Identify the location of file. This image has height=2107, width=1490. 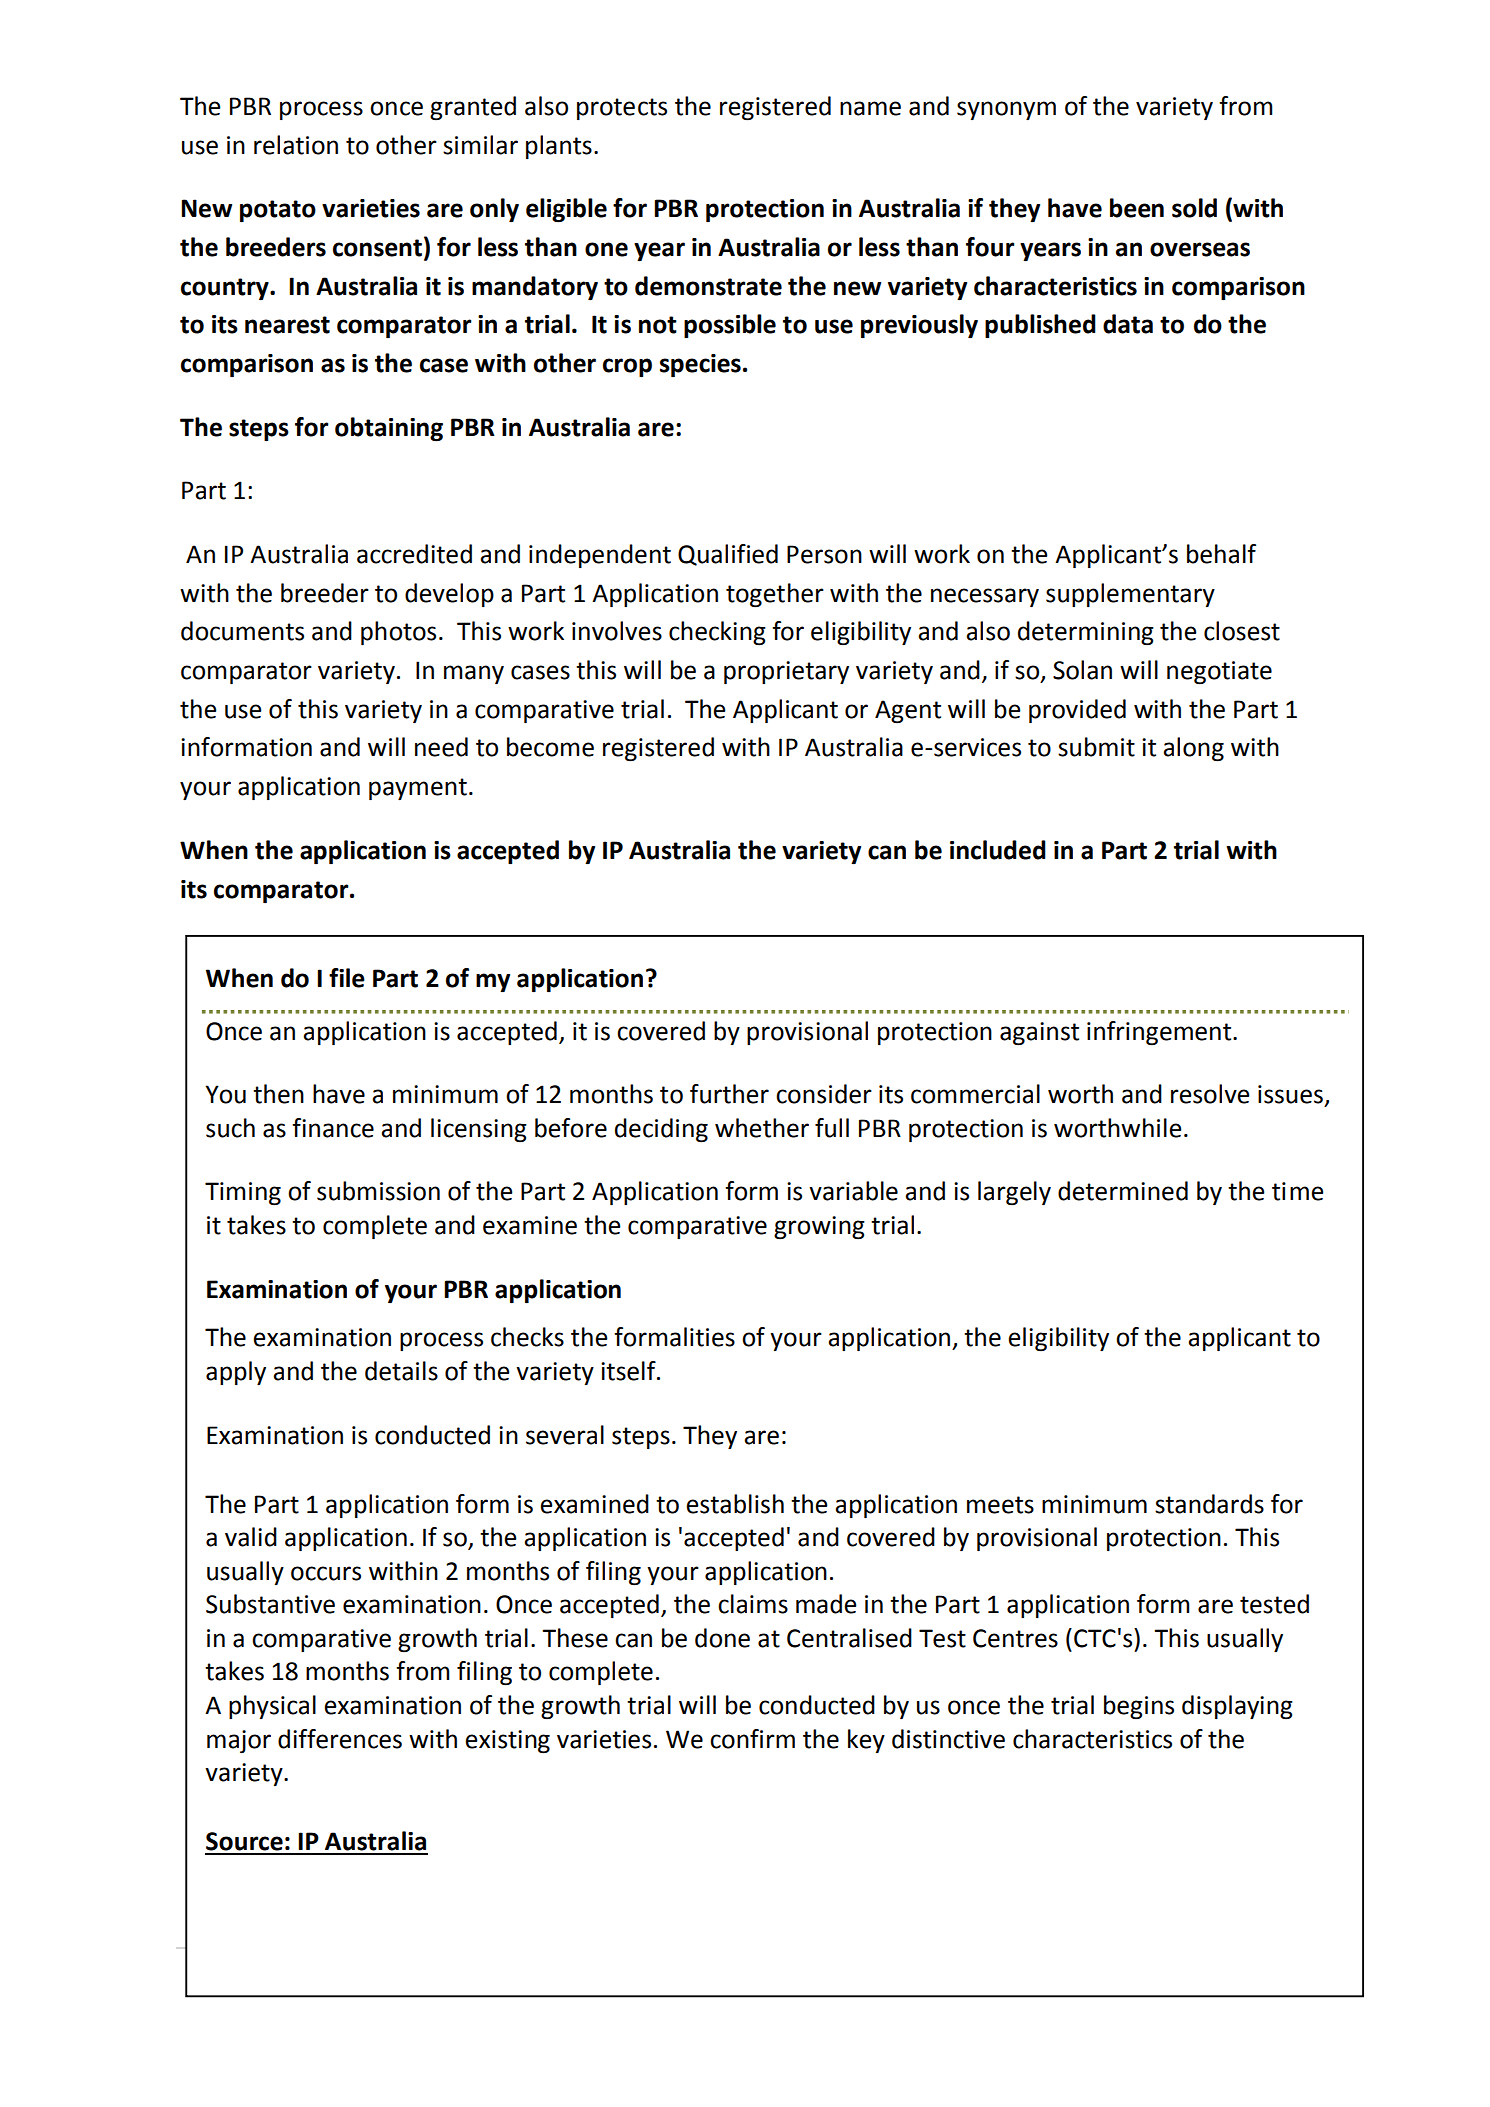
(347, 978).
